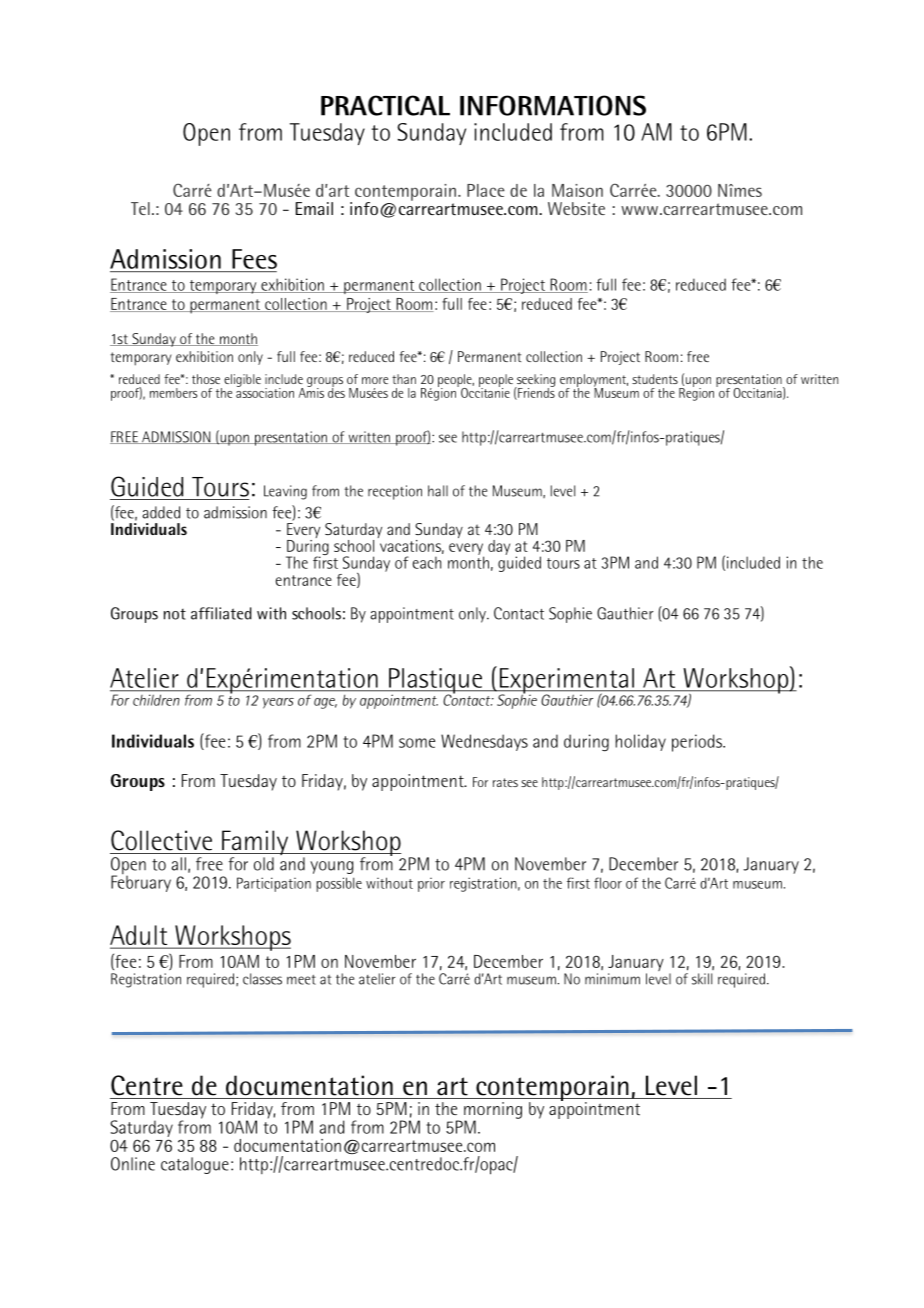  I want to click on Email, so click(314, 208).
